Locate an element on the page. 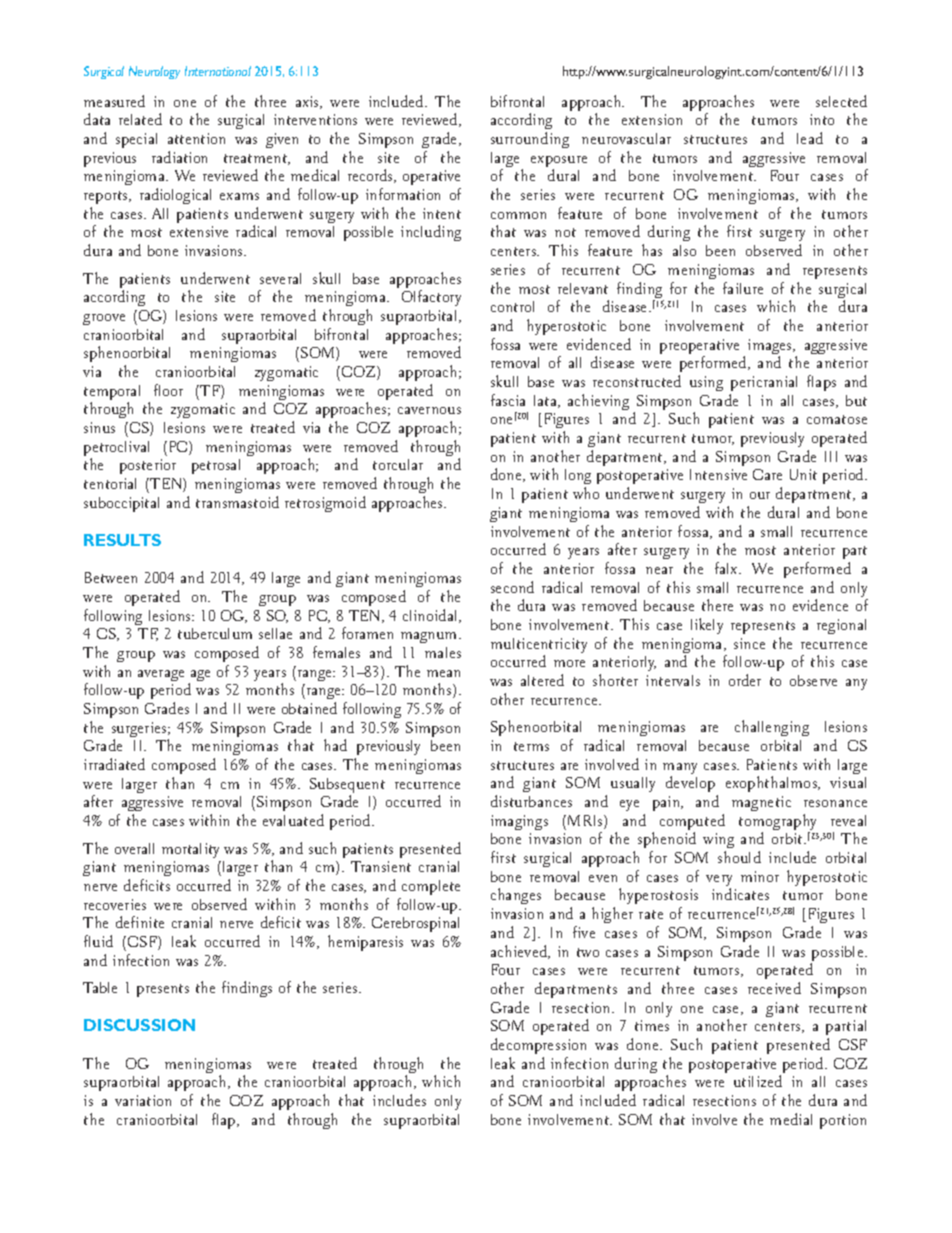  attention is located at coordinates (196, 138).
